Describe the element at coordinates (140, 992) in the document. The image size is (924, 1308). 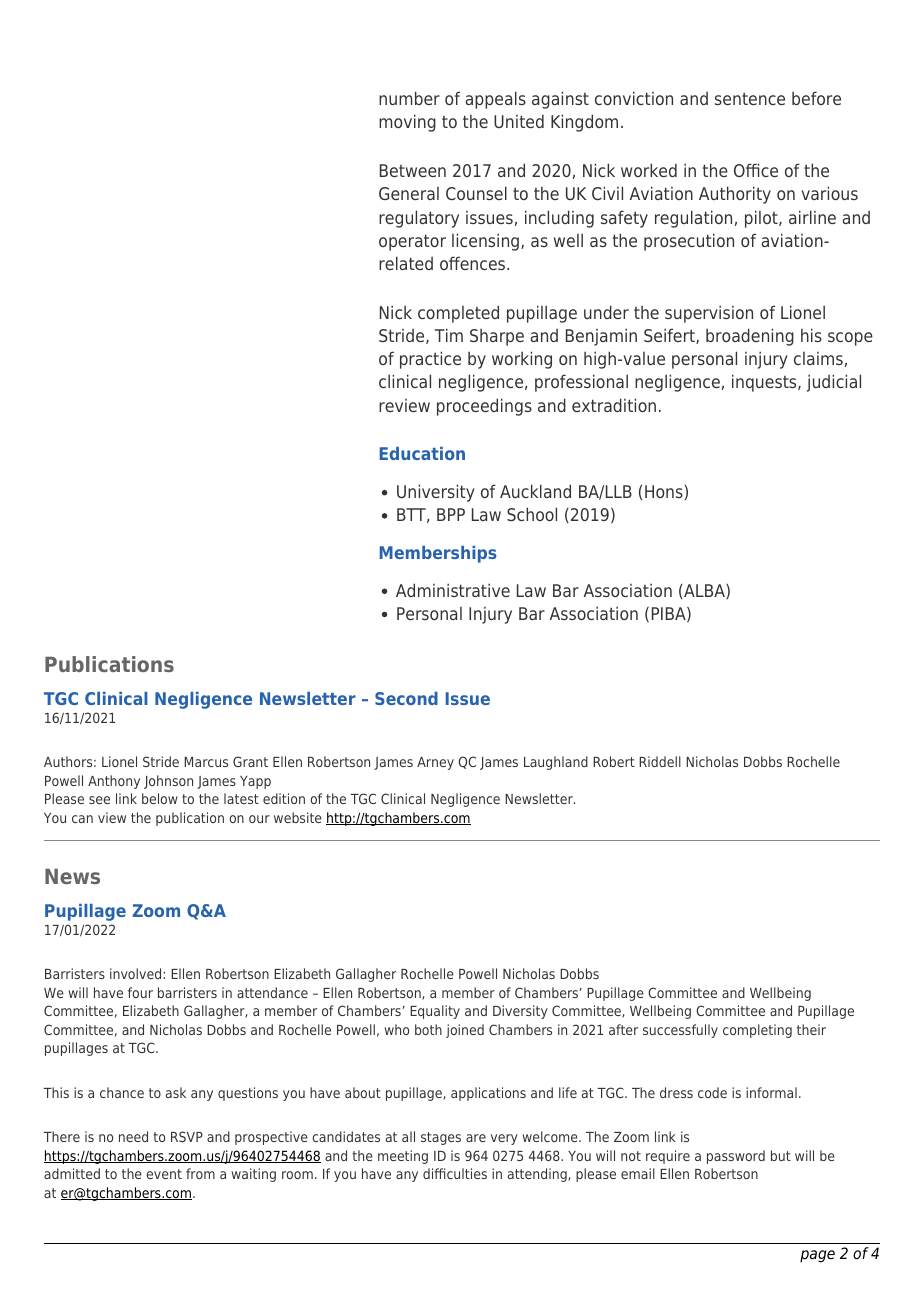
I see `four` at that location.
